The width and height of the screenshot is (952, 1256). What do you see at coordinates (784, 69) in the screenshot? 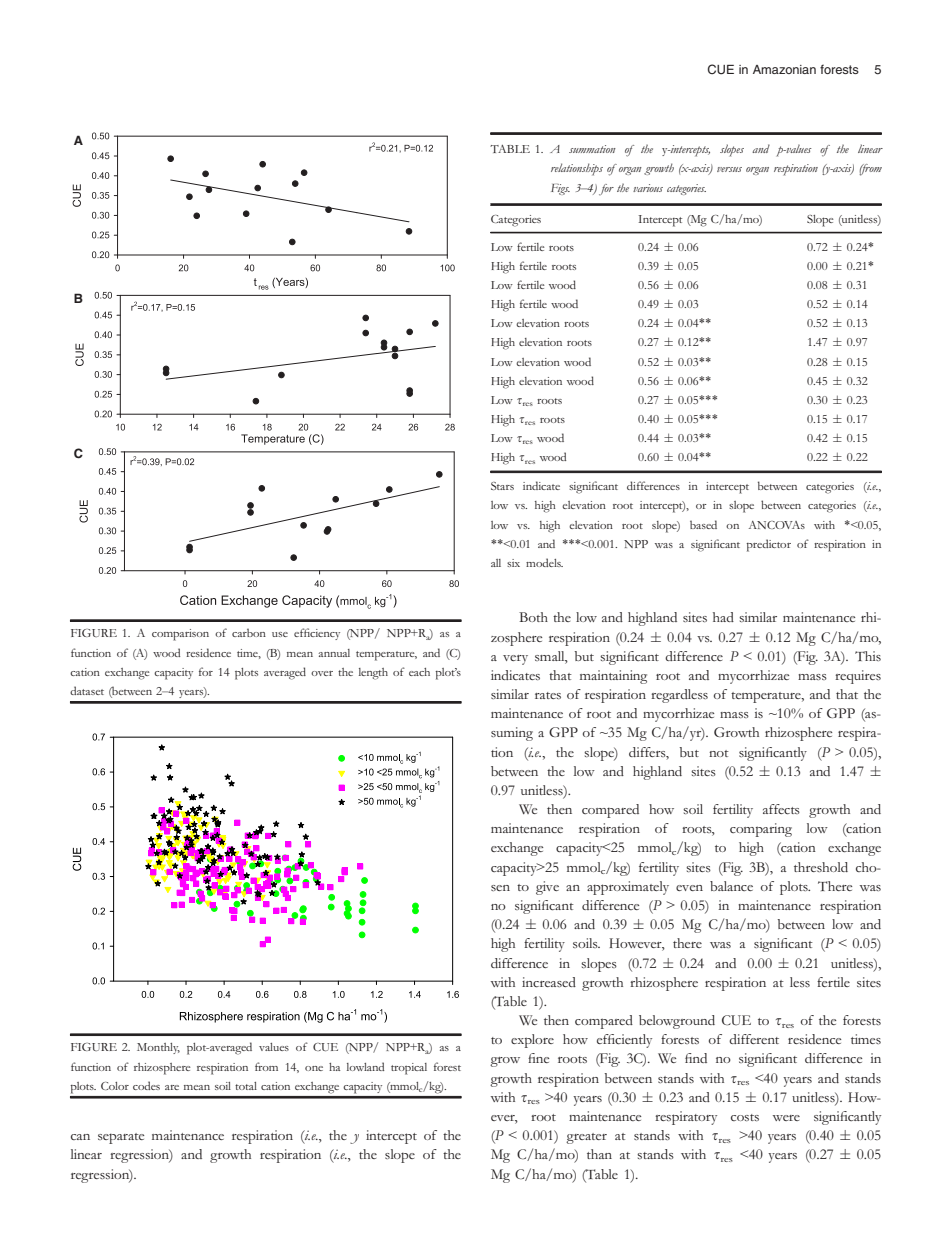
I see `Amazonian` at bounding box center [784, 69].
